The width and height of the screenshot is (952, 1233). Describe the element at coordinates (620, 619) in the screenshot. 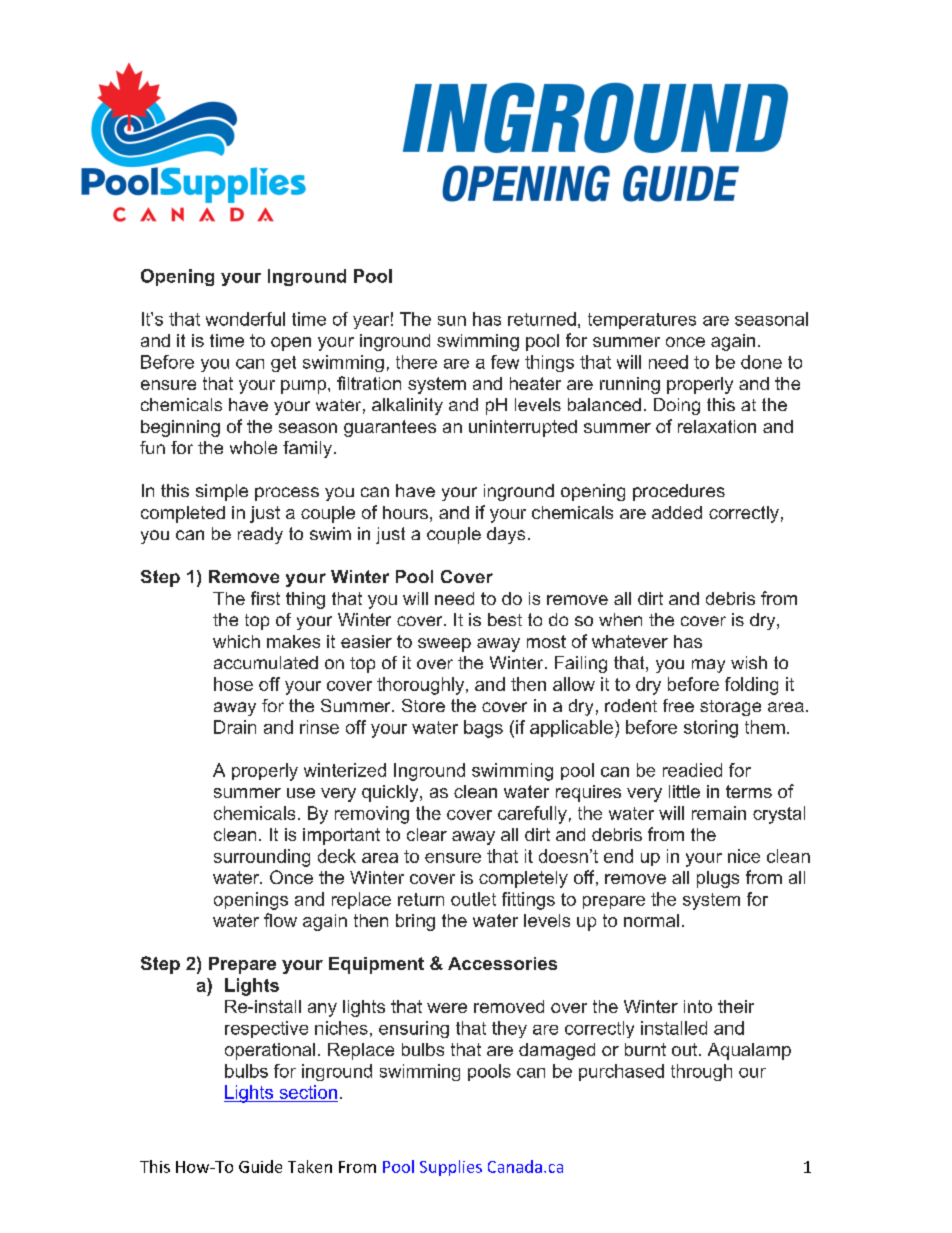

I see `when` at that location.
